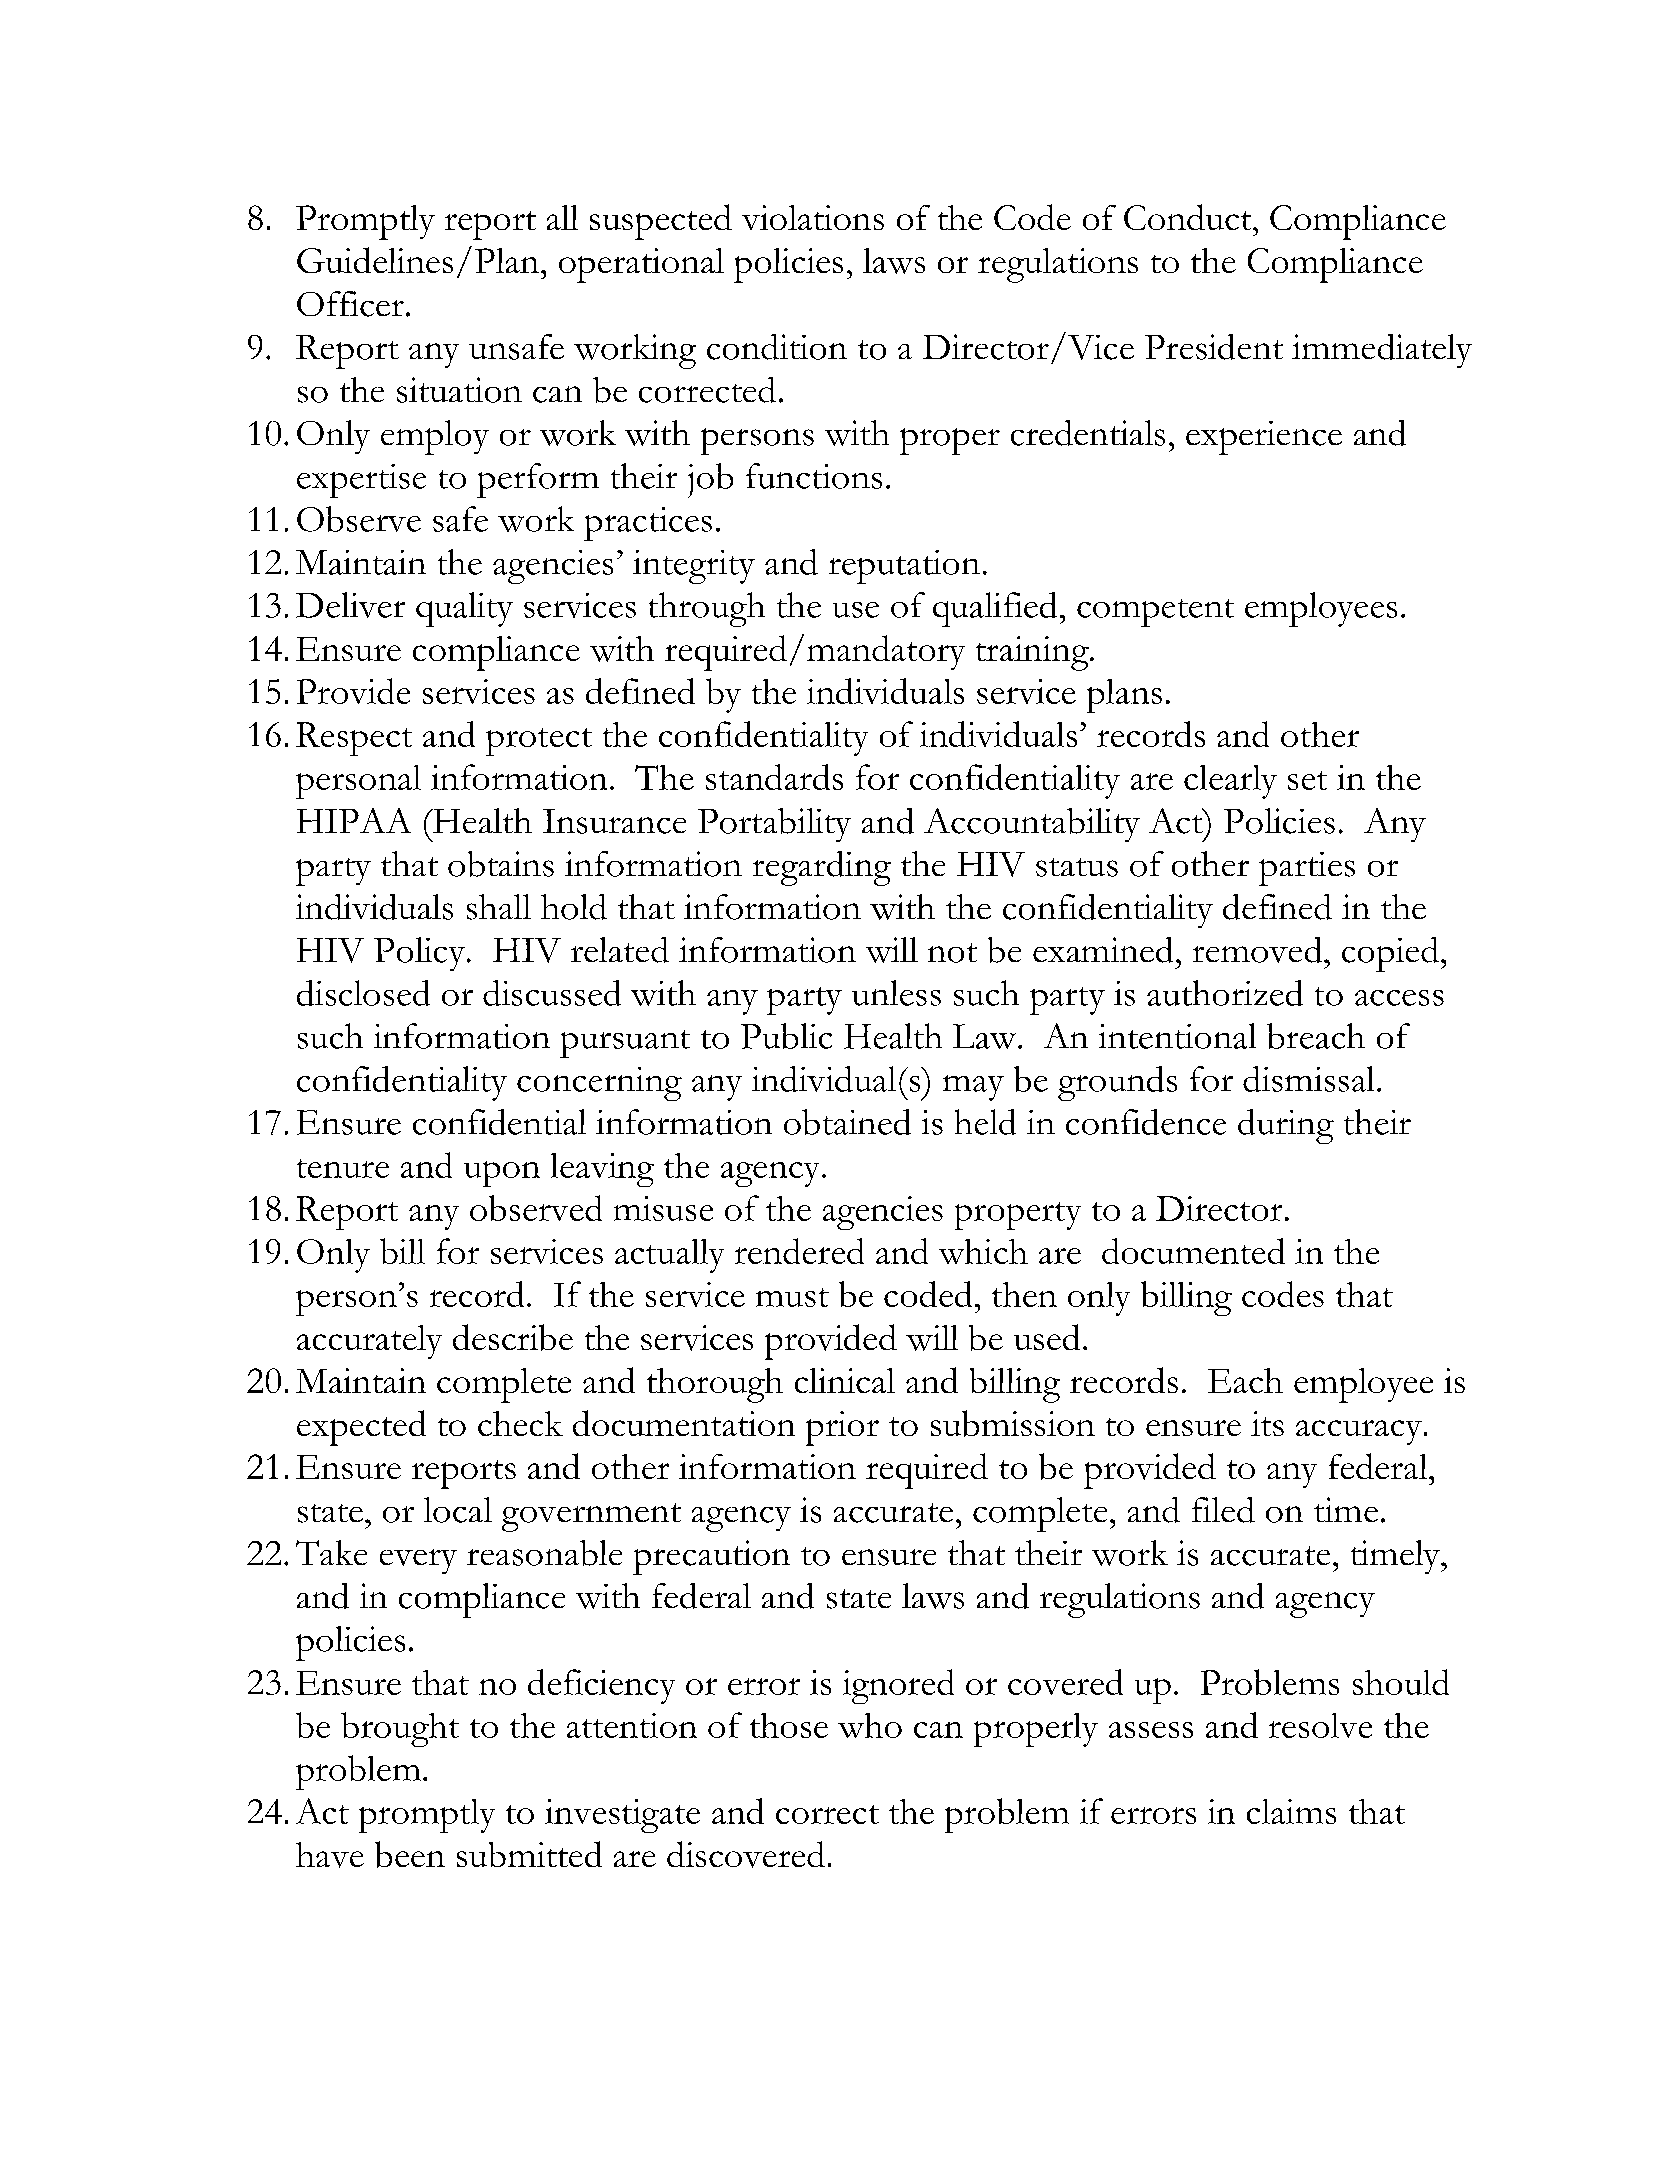 This page has height=2166, width=1674. What do you see at coordinates (1193, 1251) in the page?
I see `documented` at bounding box center [1193, 1251].
